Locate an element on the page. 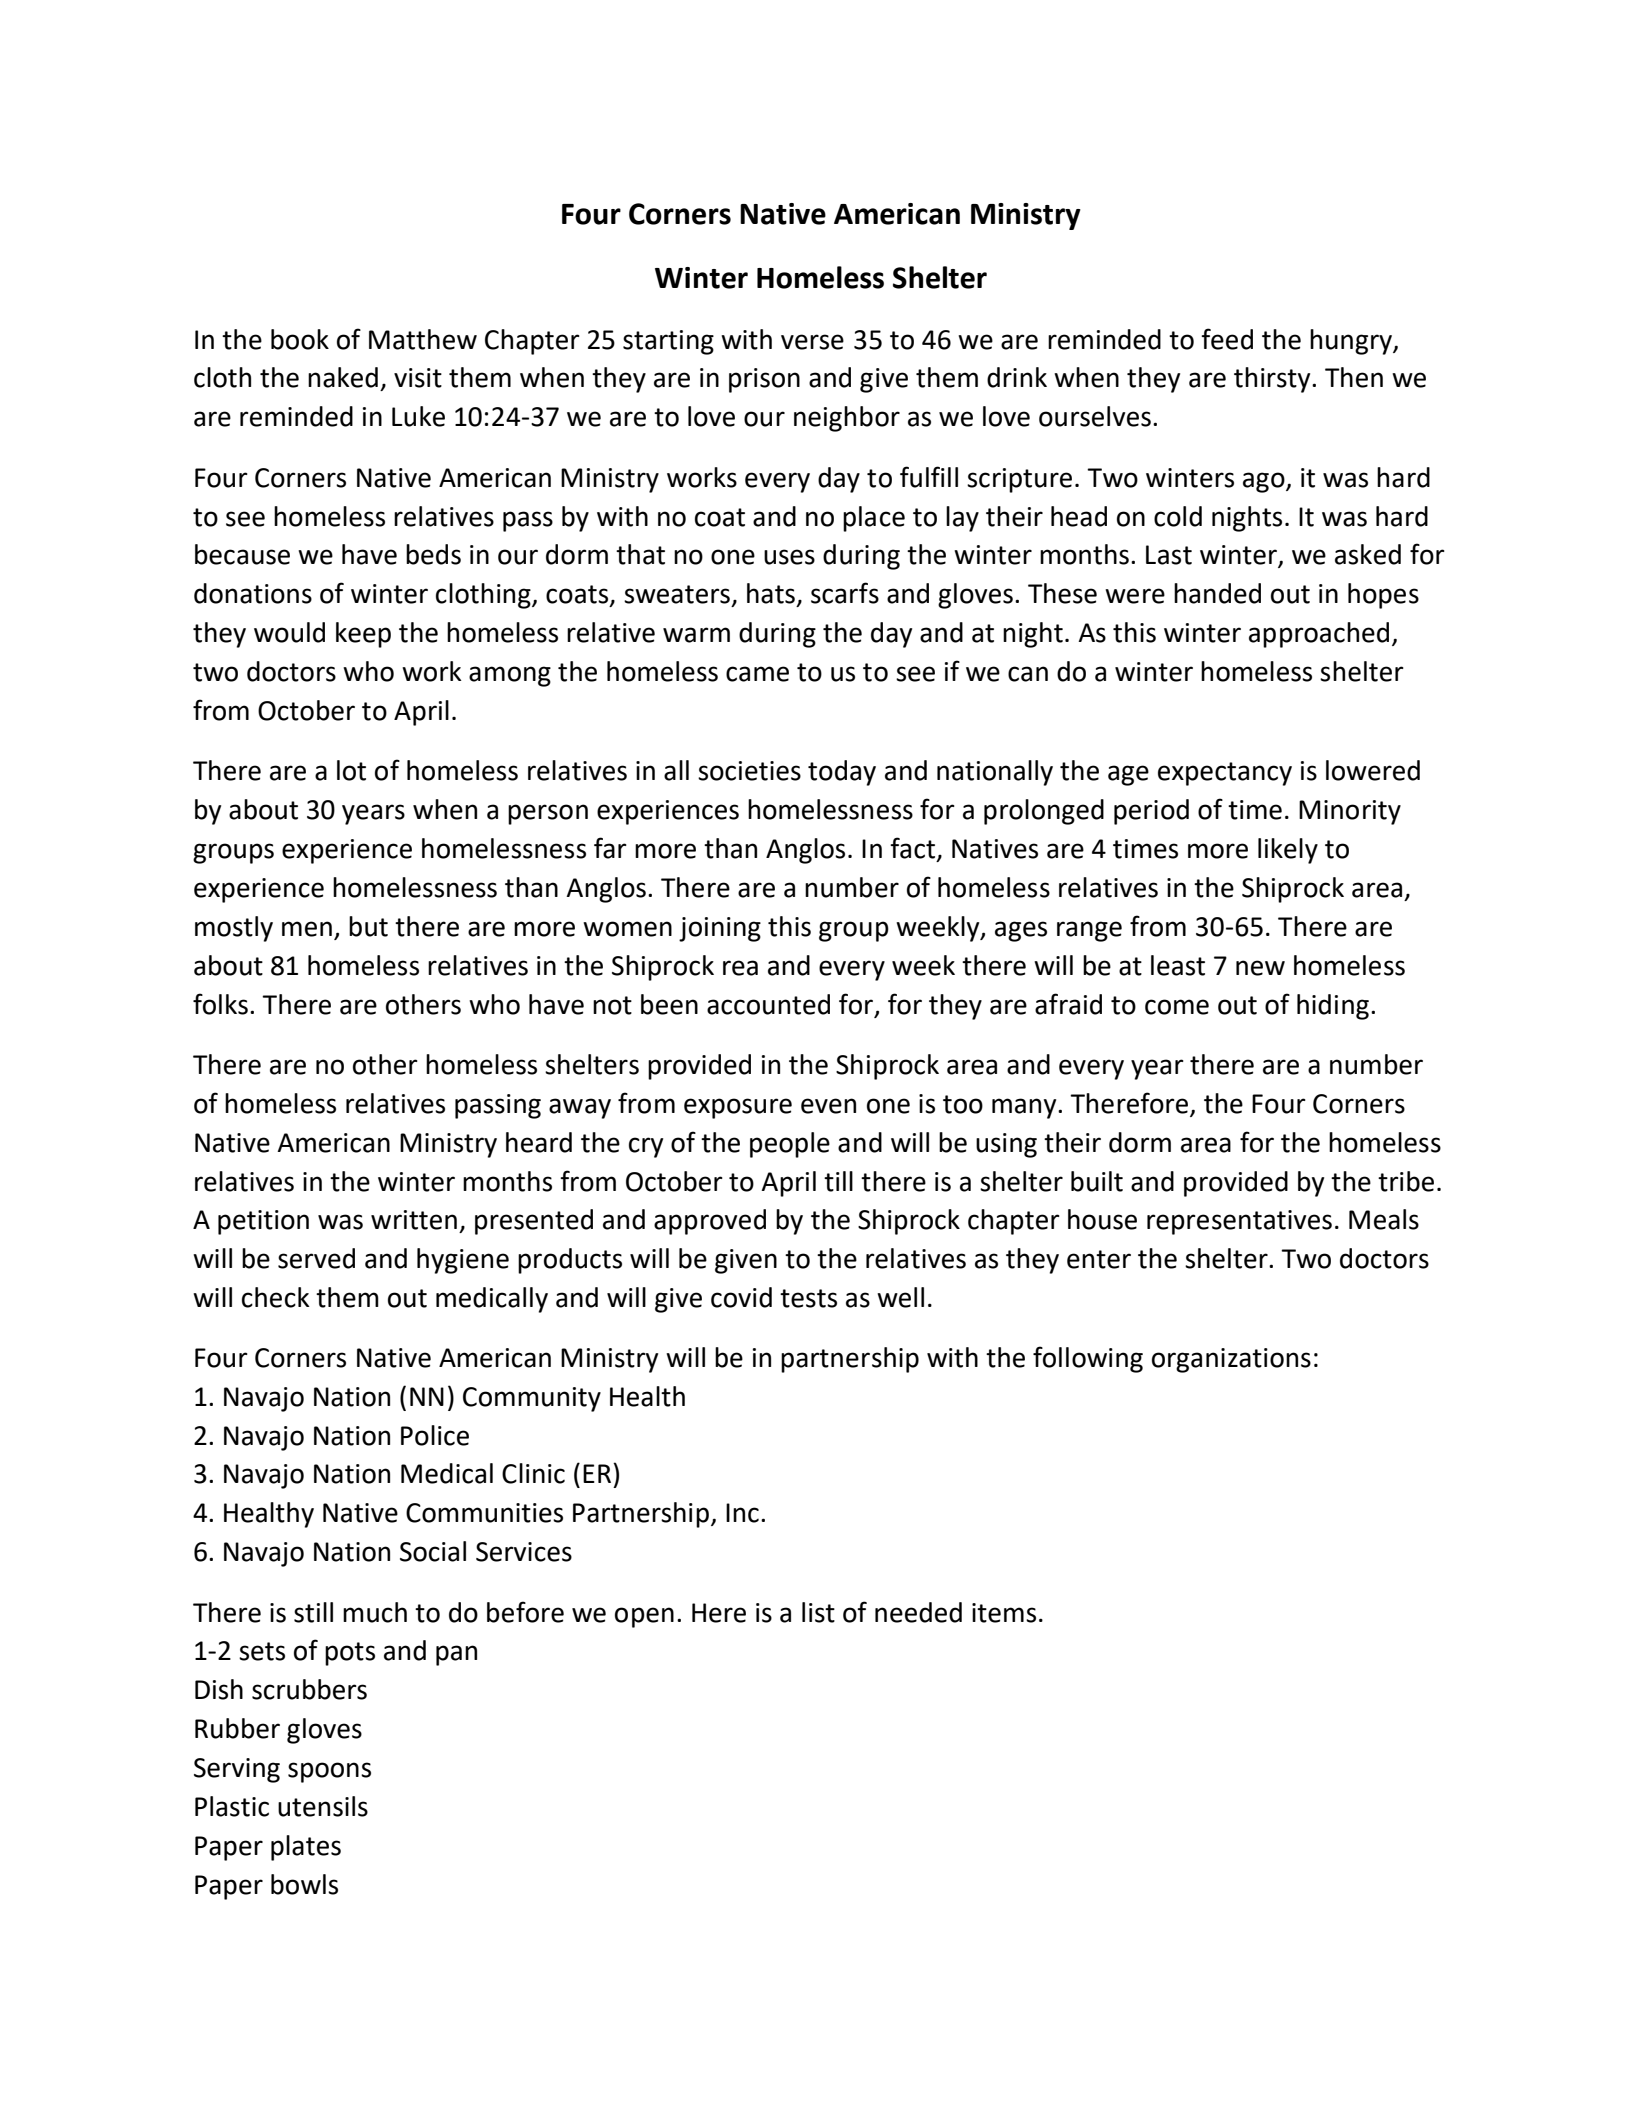 This image has width=1641, height=2123. written is located at coordinates (414, 1220).
